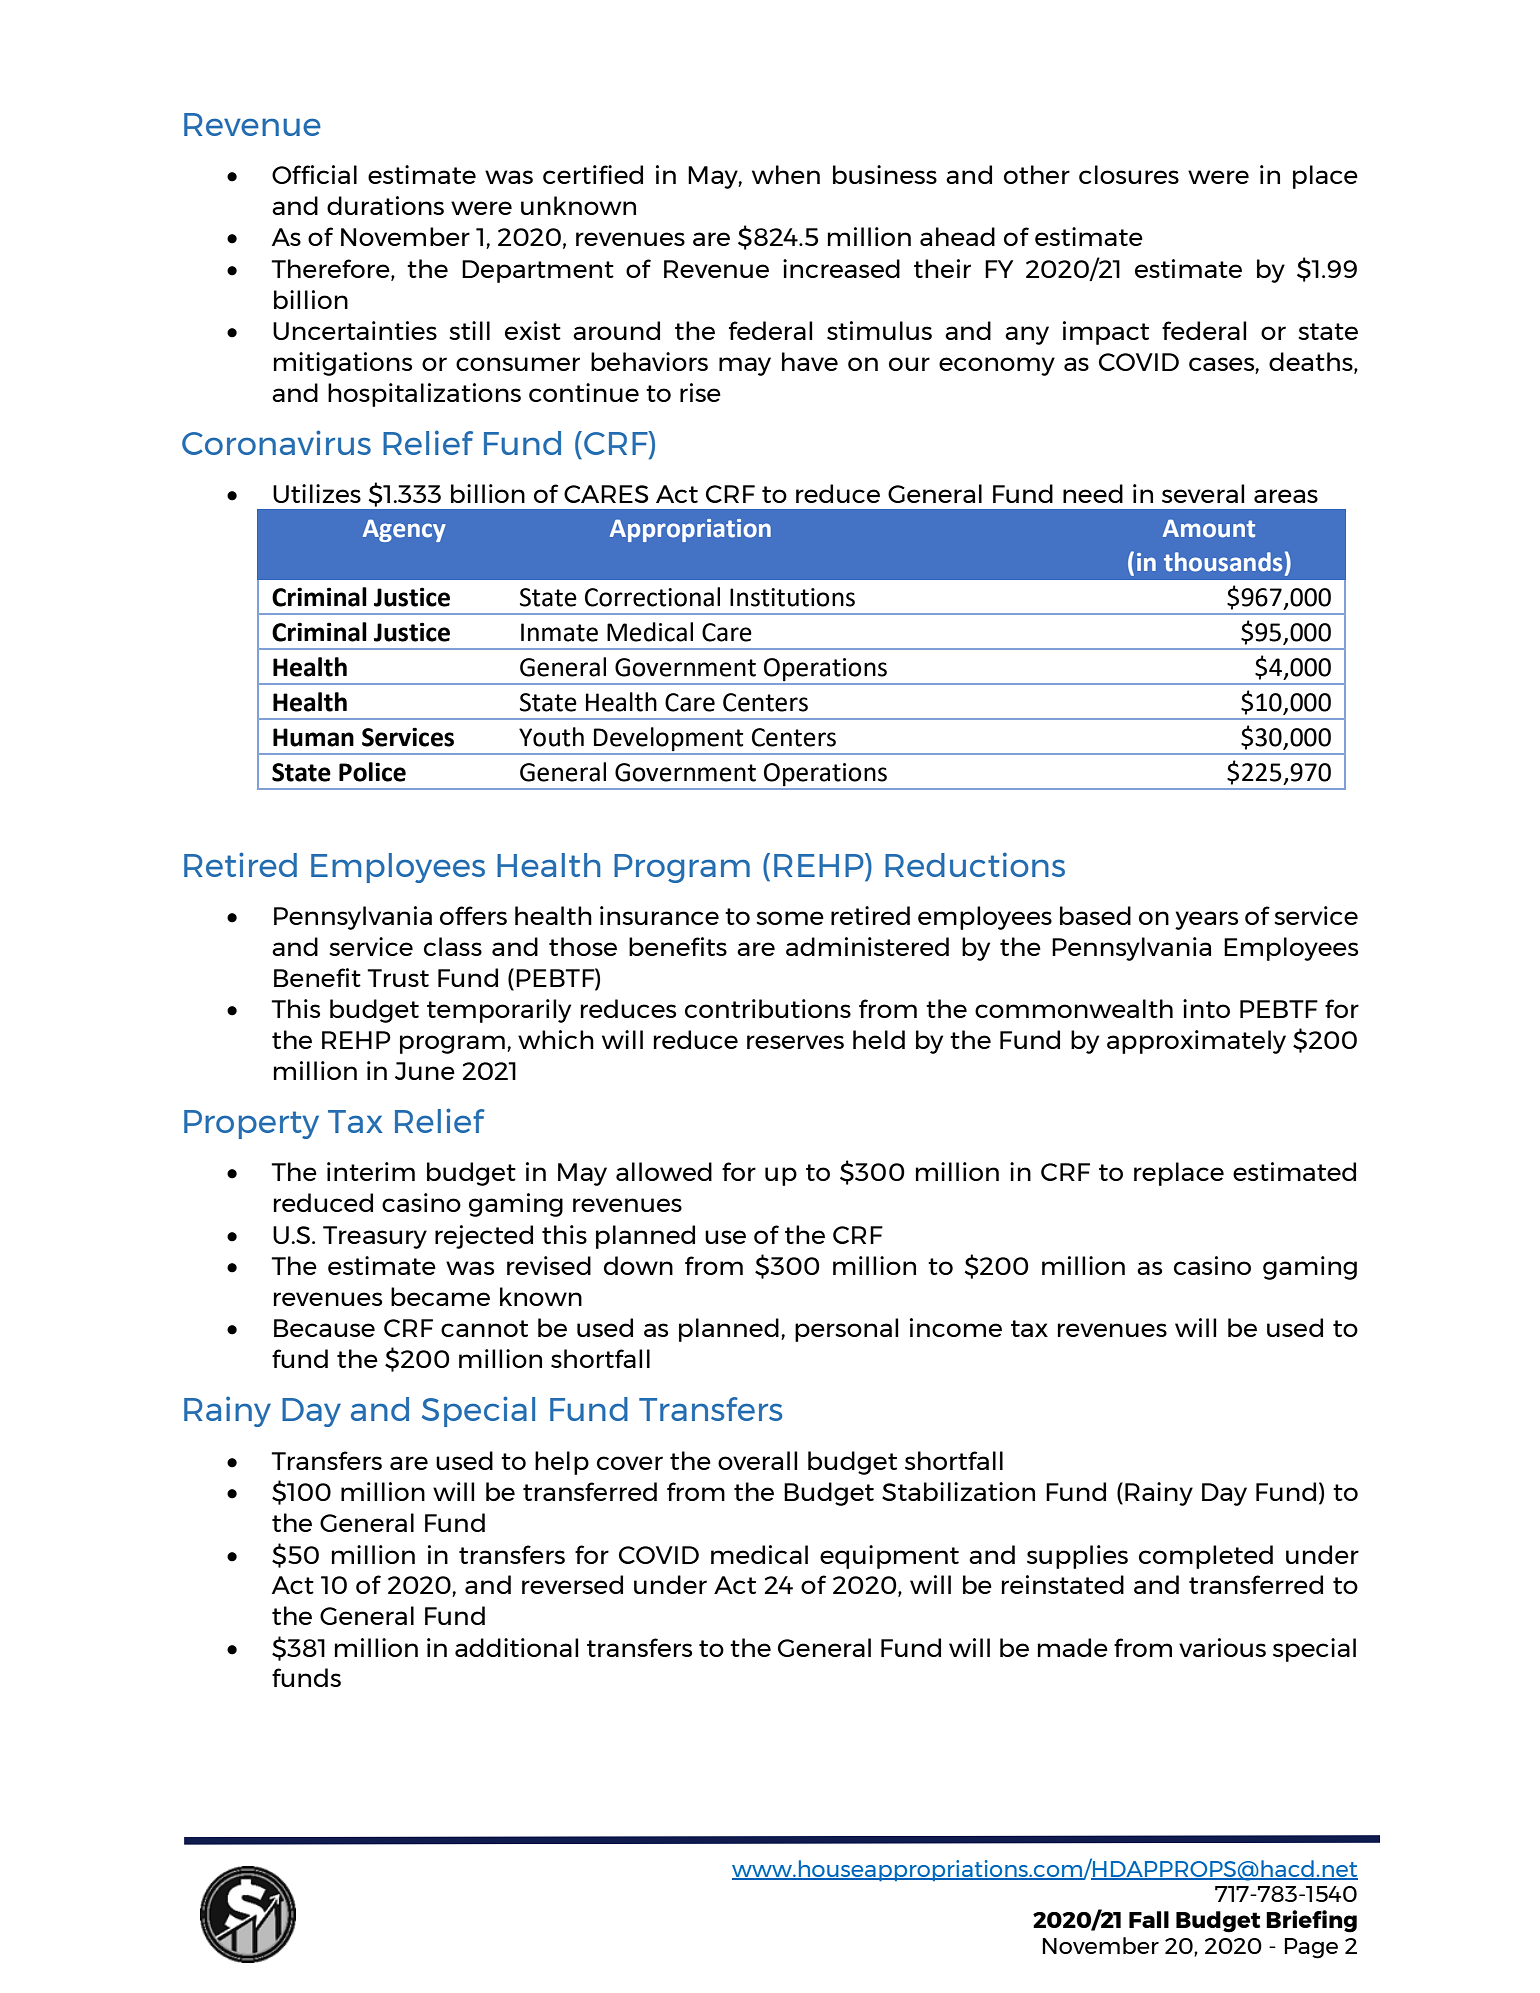  What do you see at coordinates (956, 1327) in the screenshot?
I see `income` at bounding box center [956, 1327].
